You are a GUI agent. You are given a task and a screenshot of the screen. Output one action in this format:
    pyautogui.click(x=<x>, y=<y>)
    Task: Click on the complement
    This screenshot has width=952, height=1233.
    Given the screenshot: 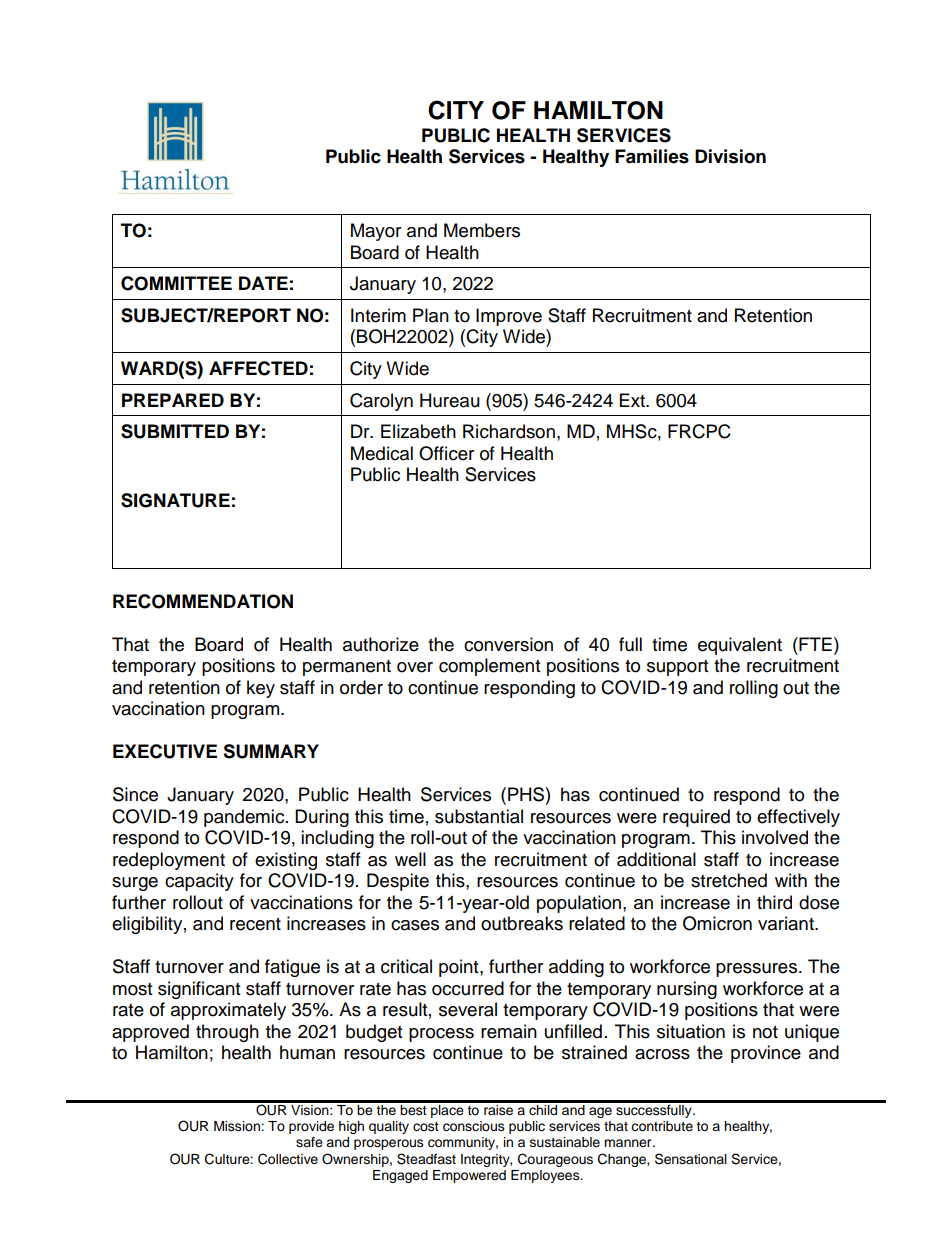 What is the action you would take?
    pyautogui.click(x=489, y=667)
